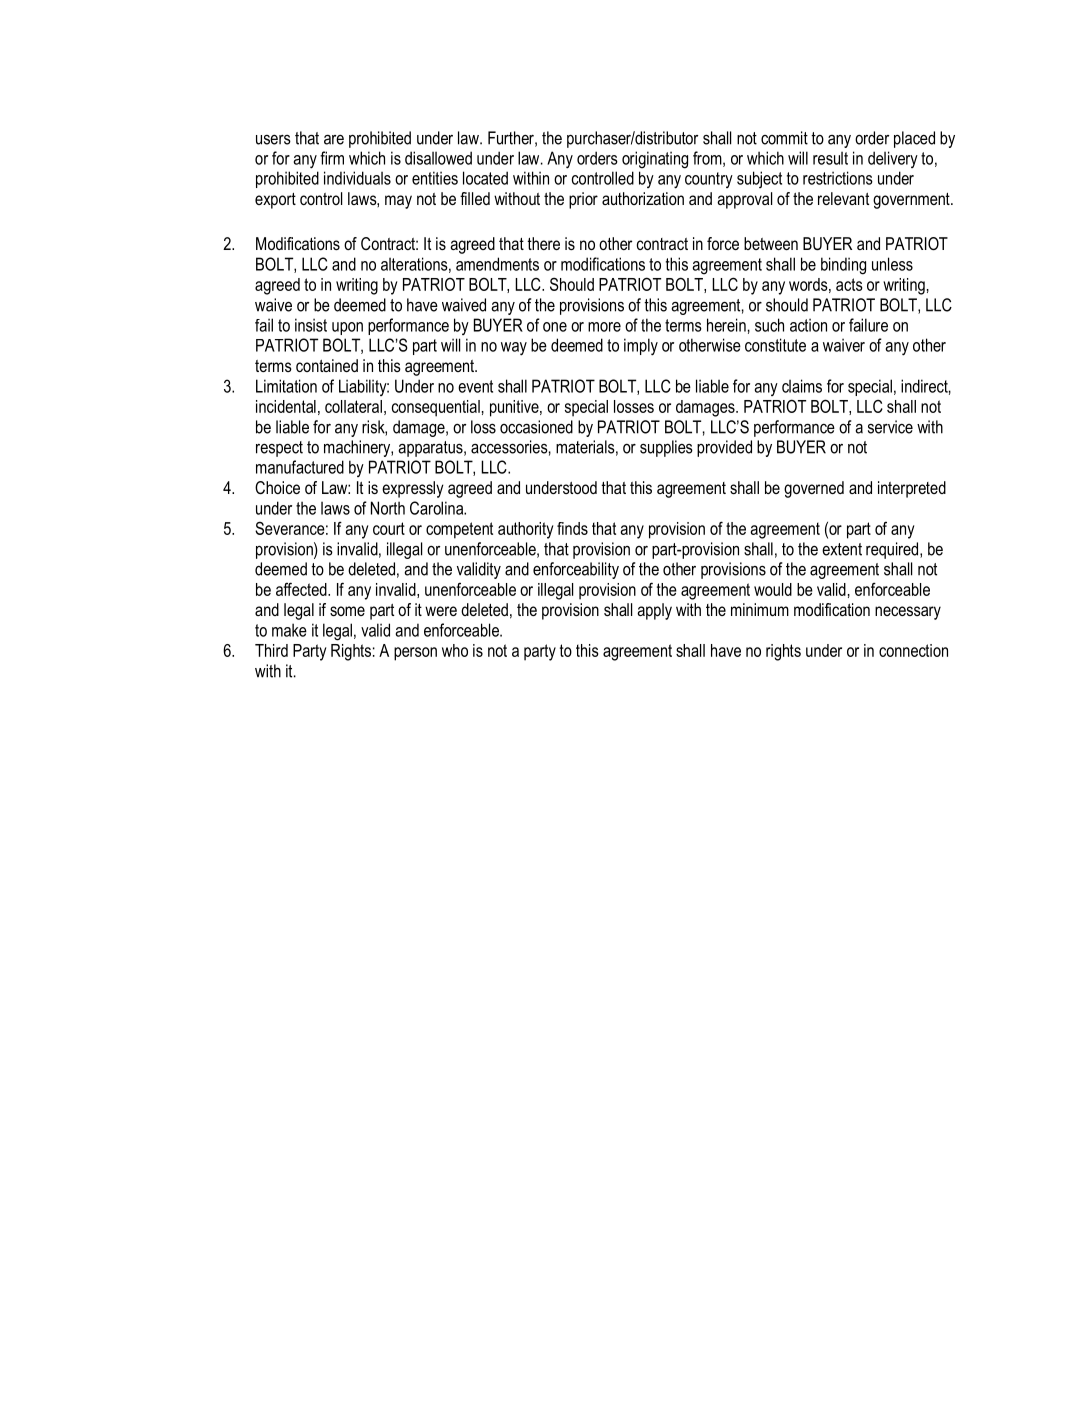 The image size is (1084, 1403). I want to click on occasioned, so click(536, 427).
